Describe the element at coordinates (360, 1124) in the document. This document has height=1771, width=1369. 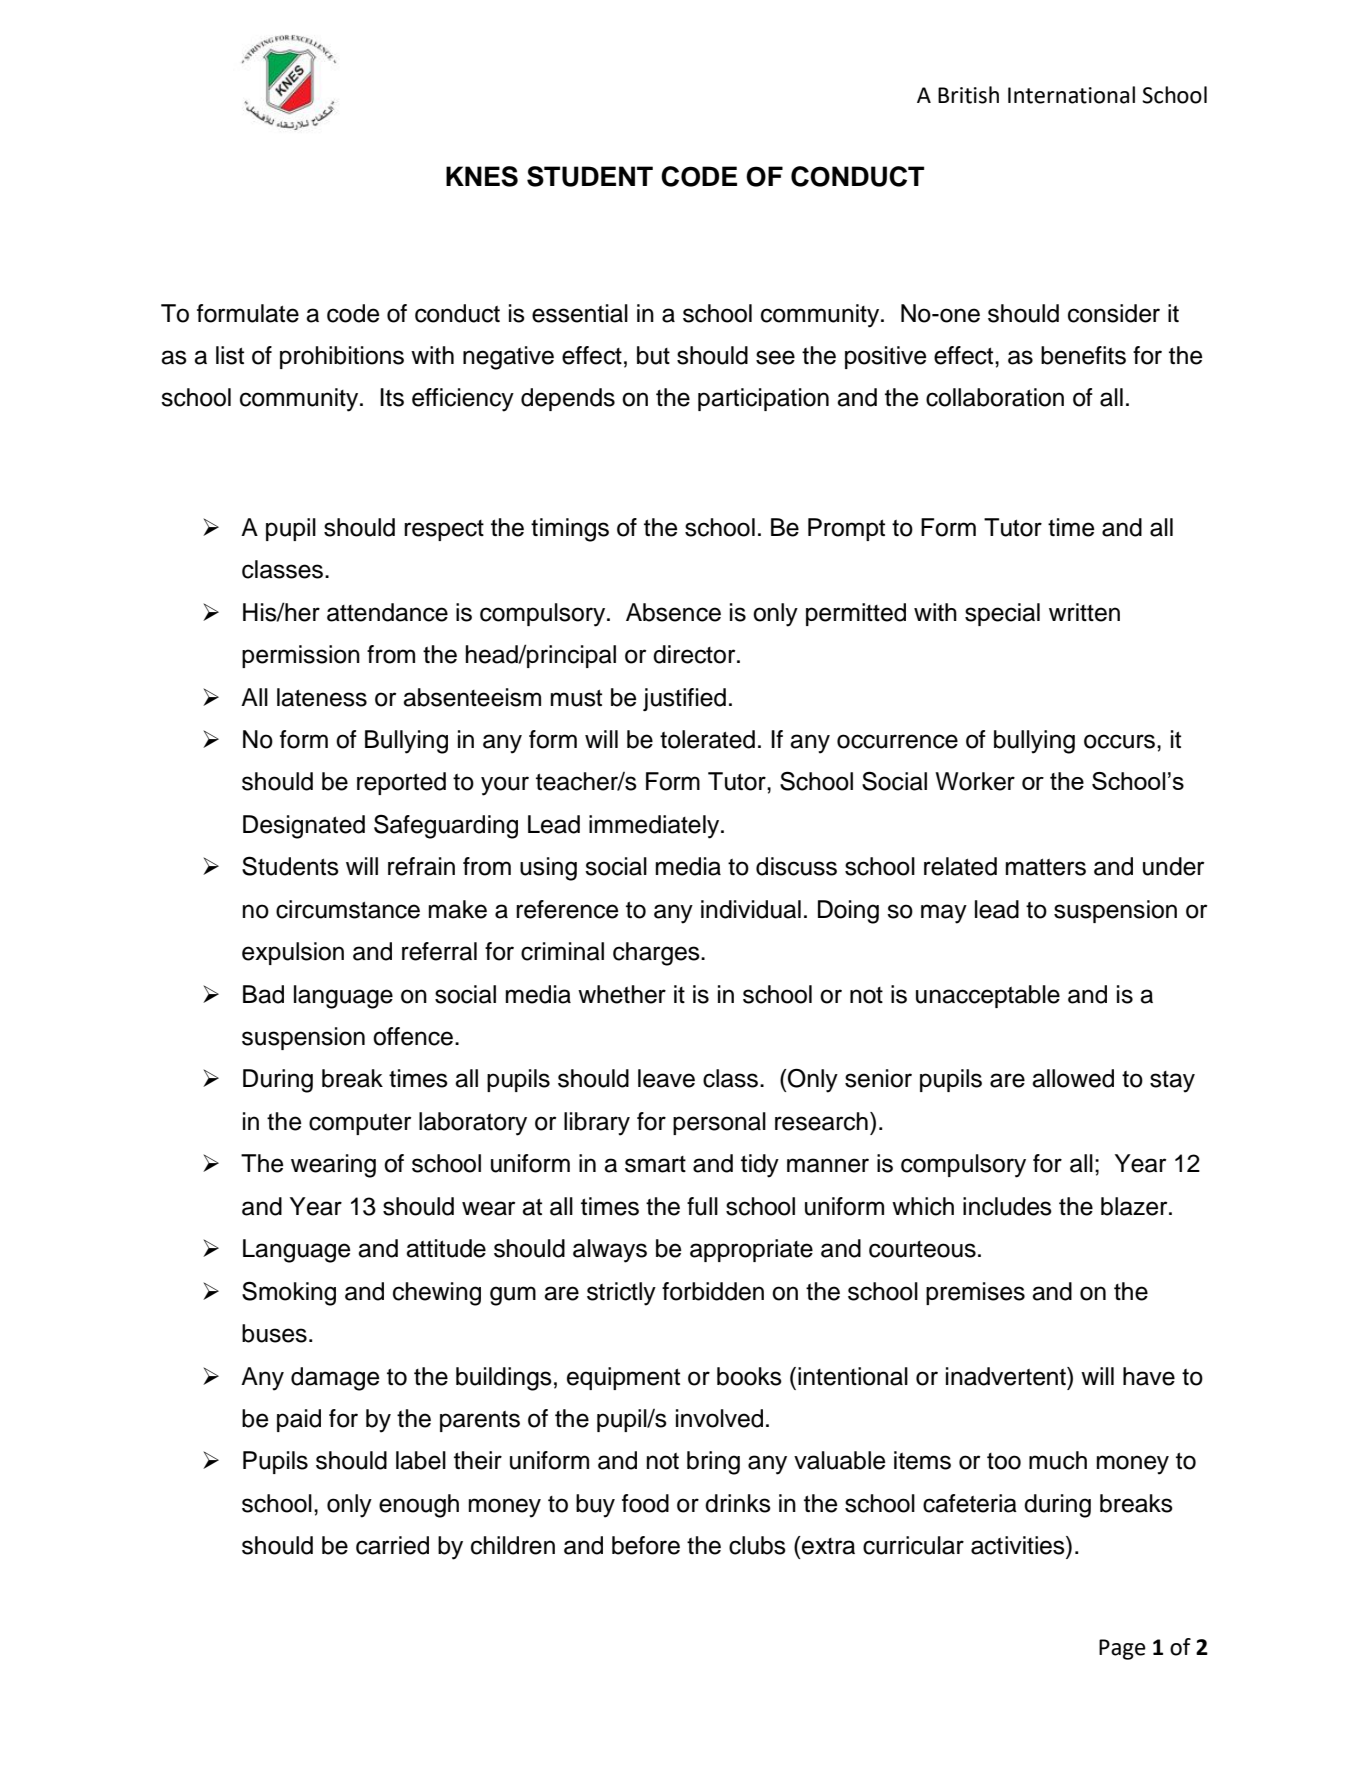
I see `computer` at that location.
